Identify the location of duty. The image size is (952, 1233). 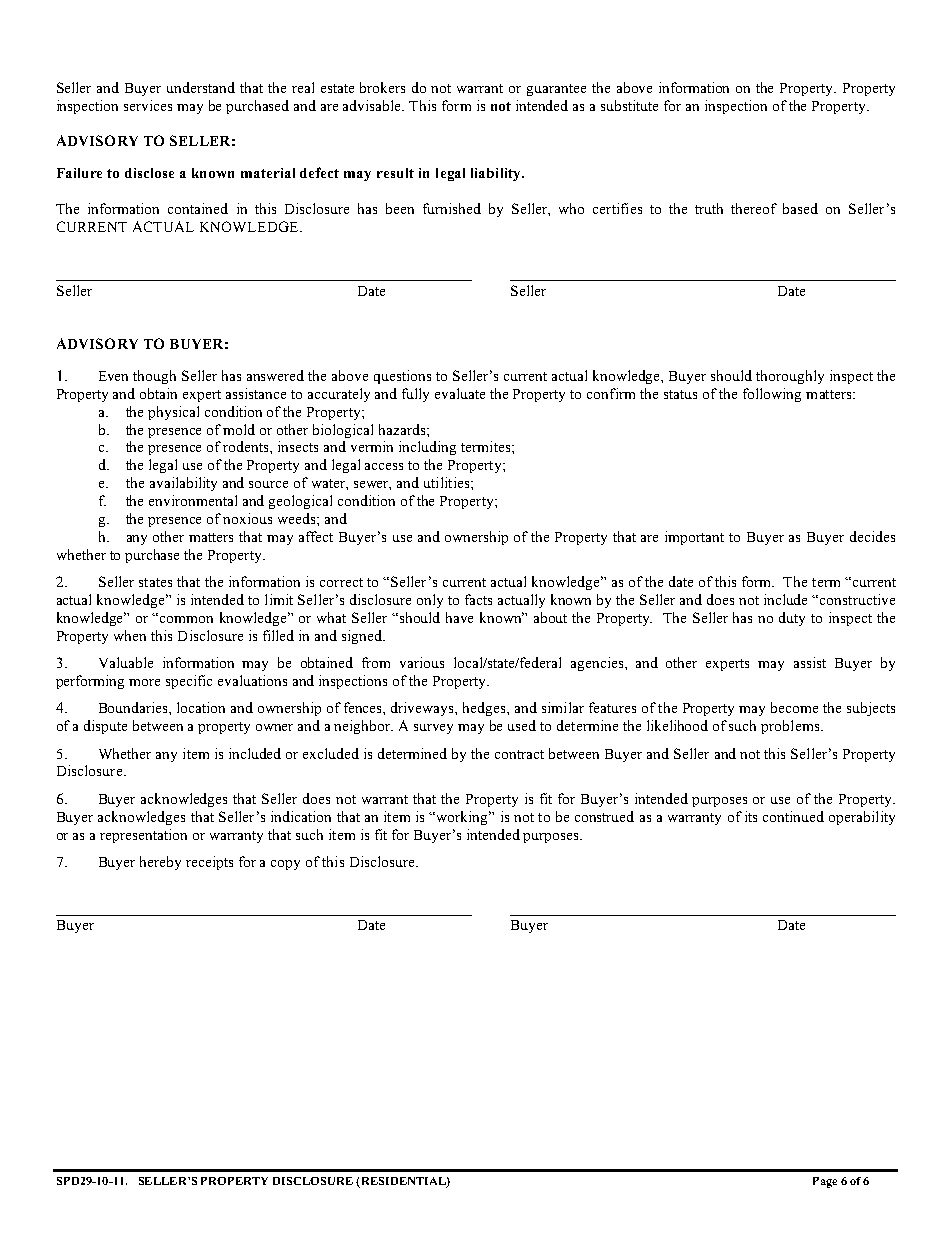
(792, 619).
